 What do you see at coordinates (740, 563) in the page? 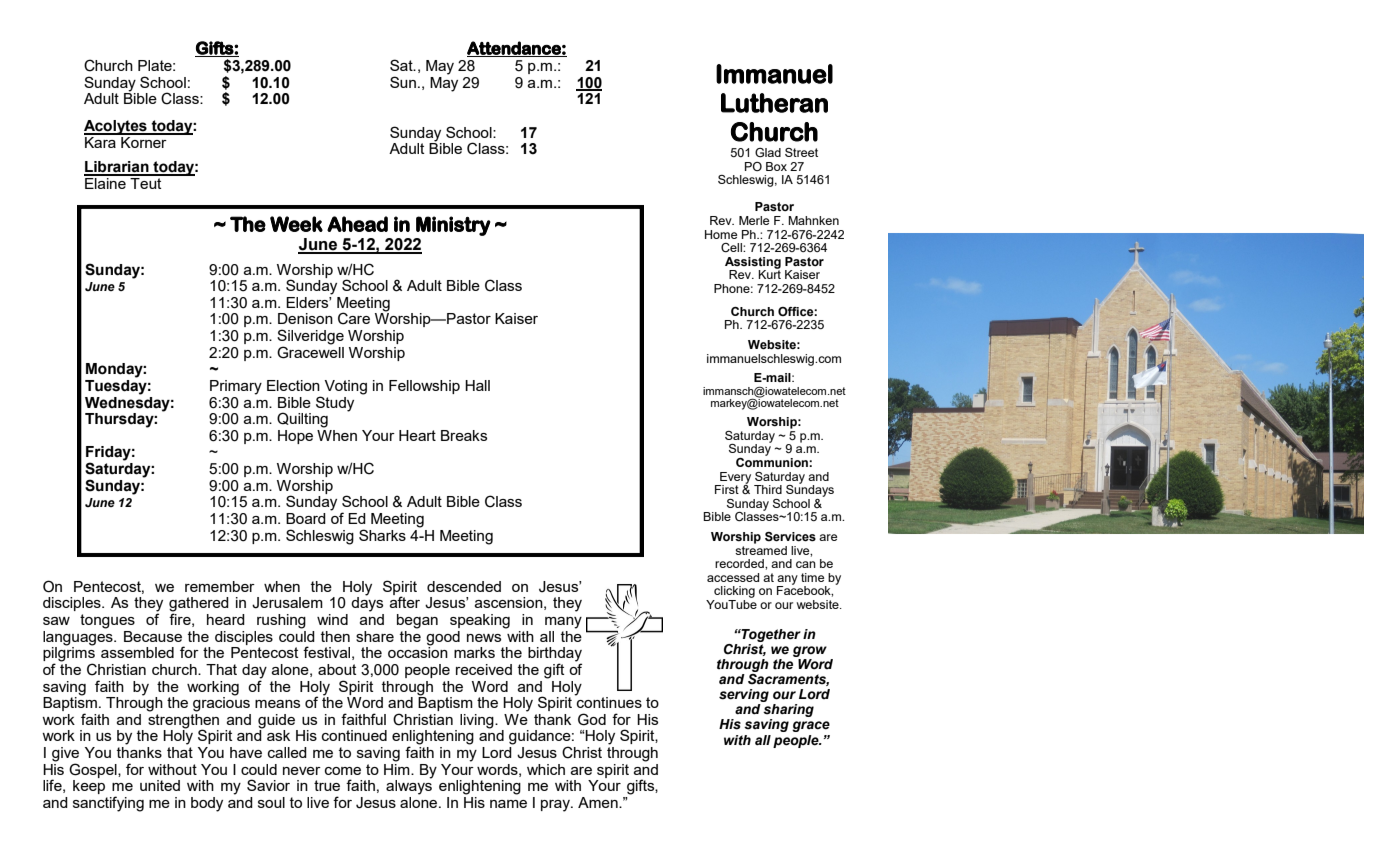
I see `recorded` at bounding box center [740, 563].
